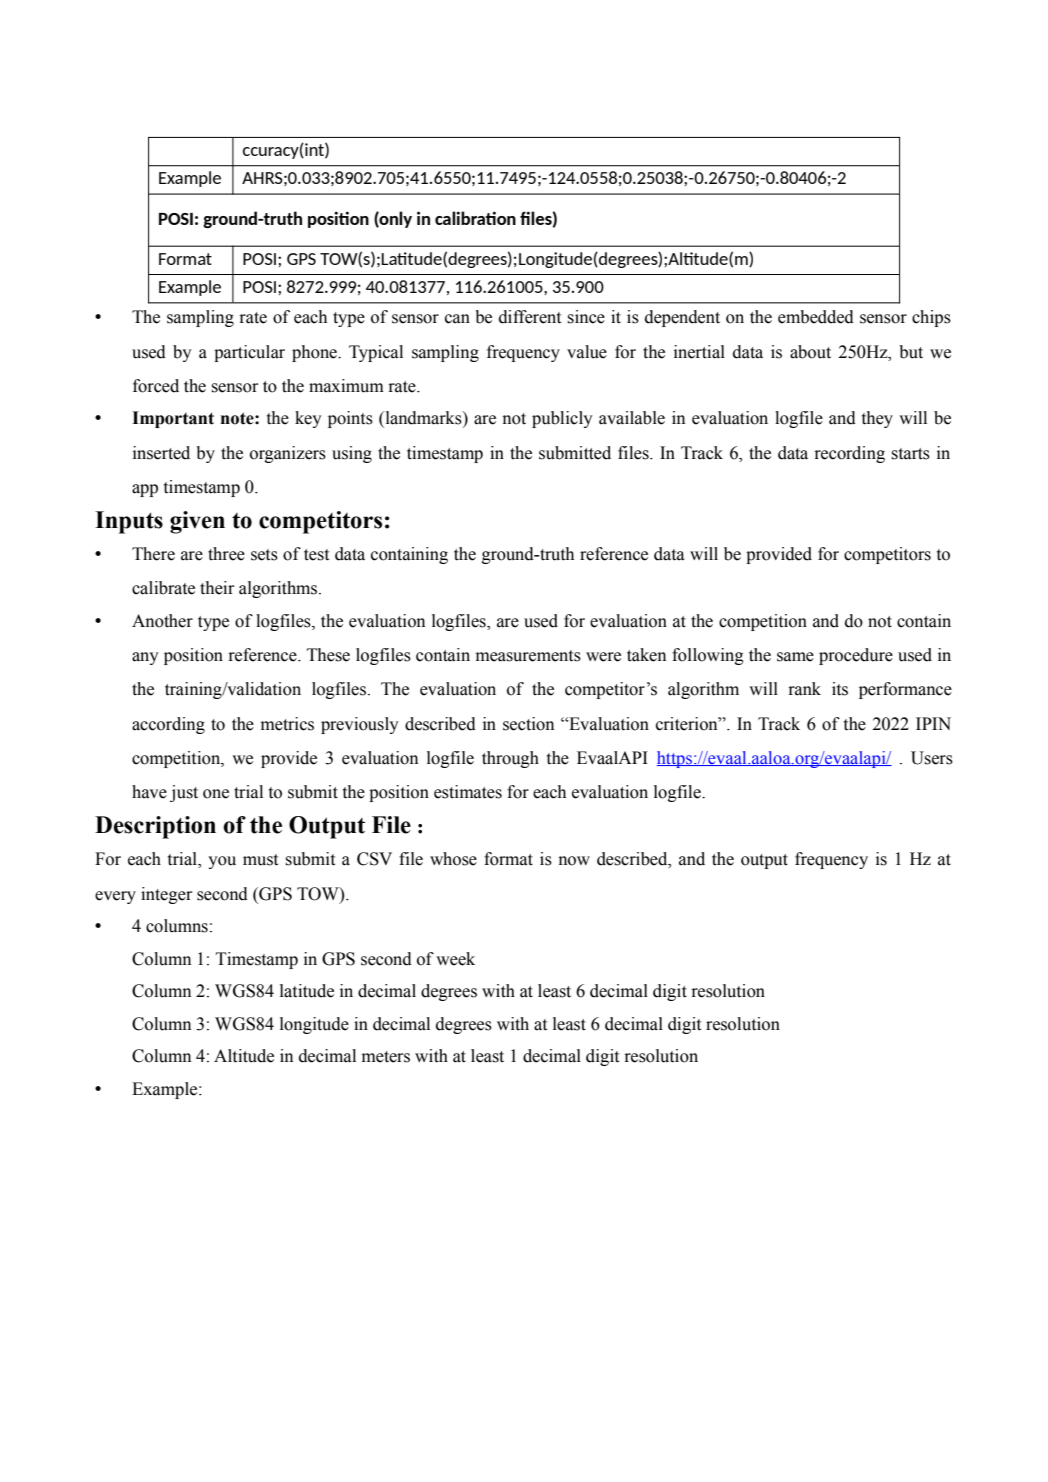 This document has height=1482, width=1048. Describe the element at coordinates (810, 352) in the document. I see `about` at that location.
